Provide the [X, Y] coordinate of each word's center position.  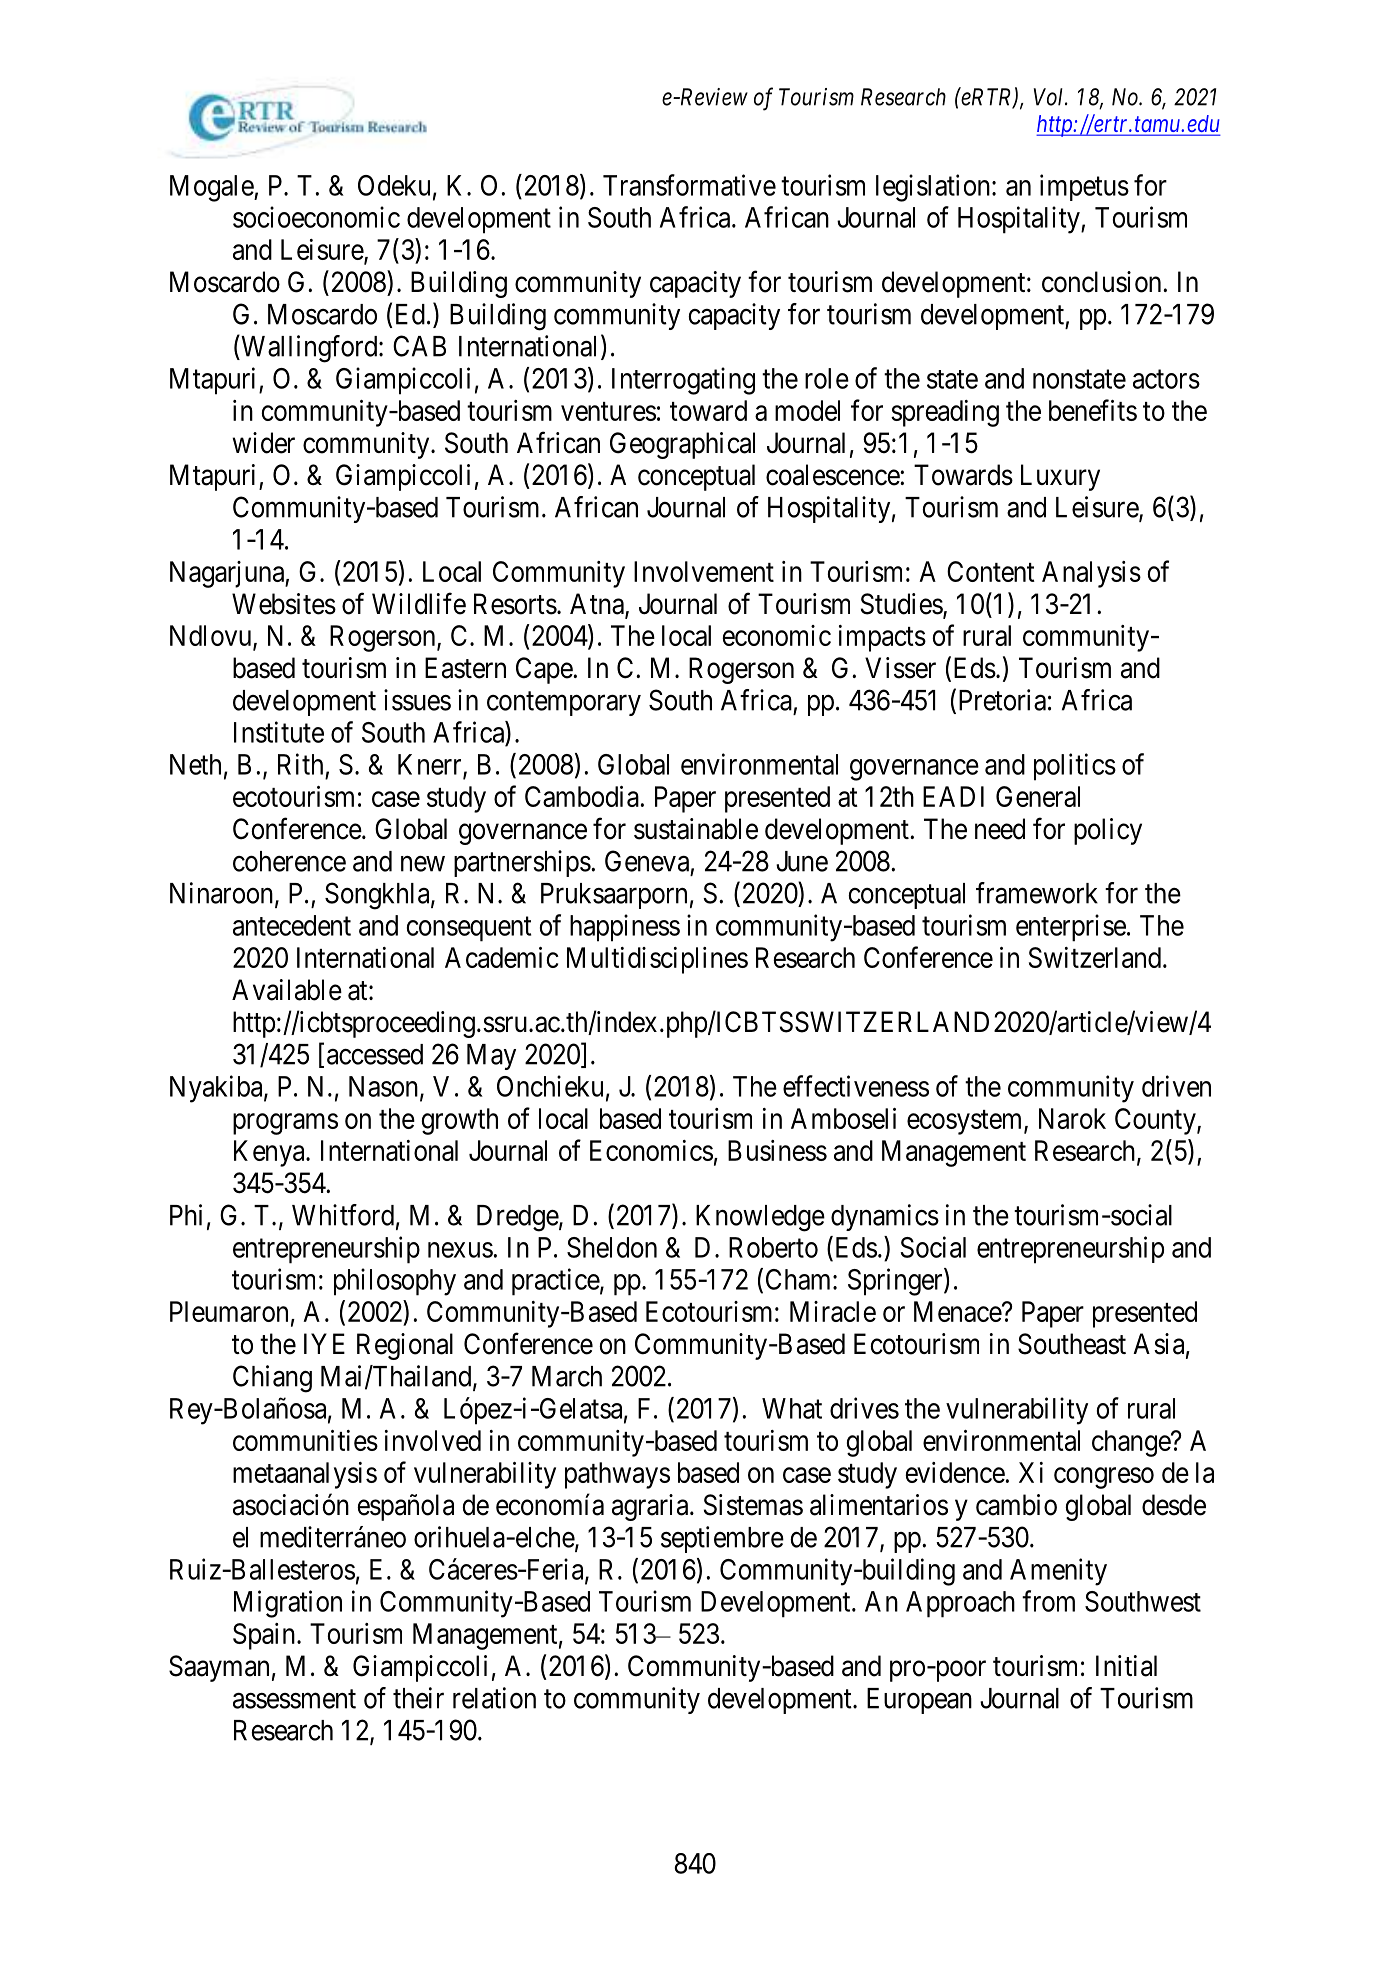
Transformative [689, 185]
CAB [419, 346]
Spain [264, 1636]
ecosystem [966, 1122]
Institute [279, 732]
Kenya [270, 1153]
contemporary [564, 704]
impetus [1084, 187]
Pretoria [1002, 700]
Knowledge [760, 1218]
